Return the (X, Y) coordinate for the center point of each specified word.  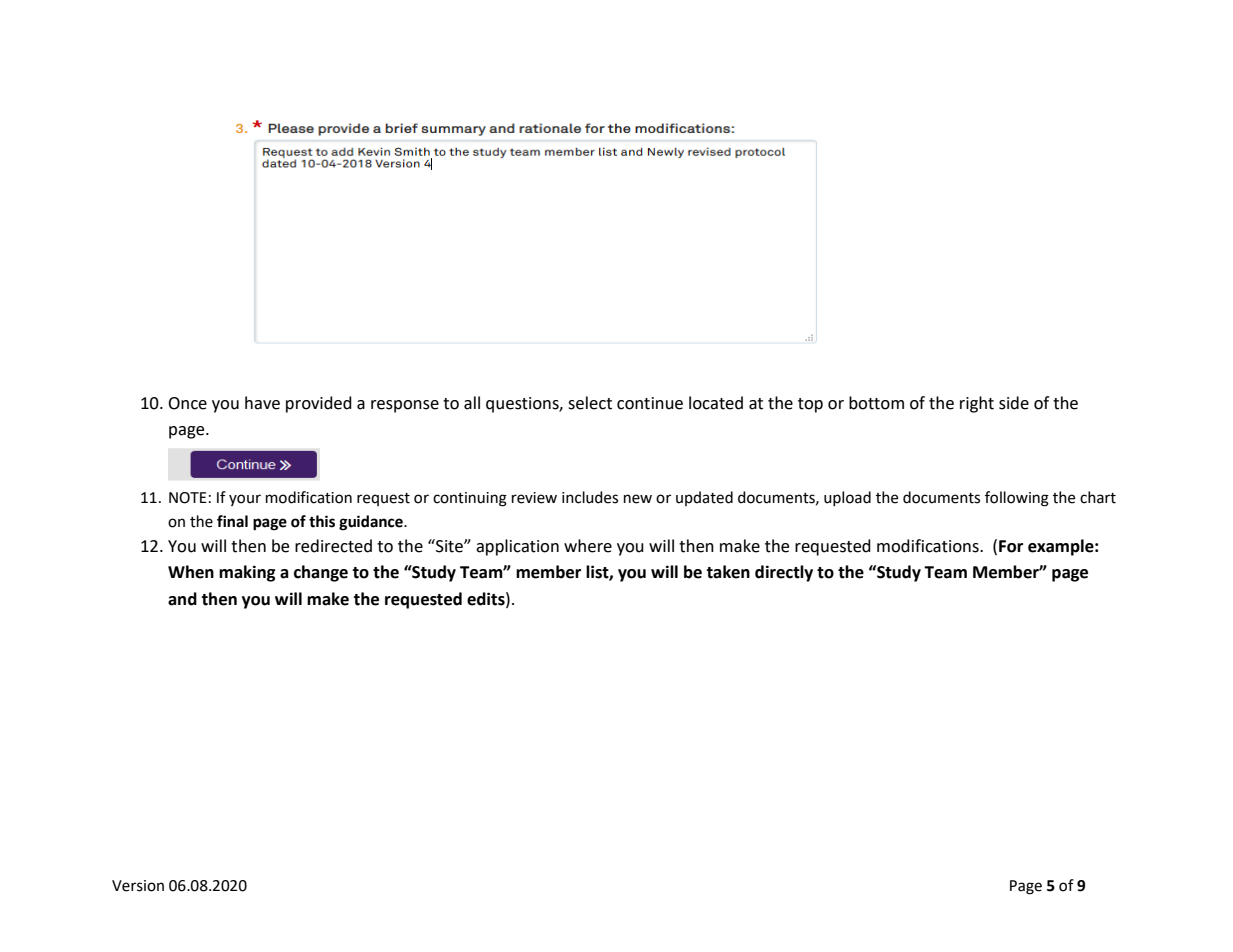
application (517, 547)
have (262, 403)
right (977, 404)
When (191, 572)
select (590, 403)
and (182, 599)
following (1017, 499)
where (588, 546)
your (245, 500)
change (321, 573)
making (247, 573)
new (638, 499)
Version (138, 886)
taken (728, 572)
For (1011, 546)
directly (784, 573)
